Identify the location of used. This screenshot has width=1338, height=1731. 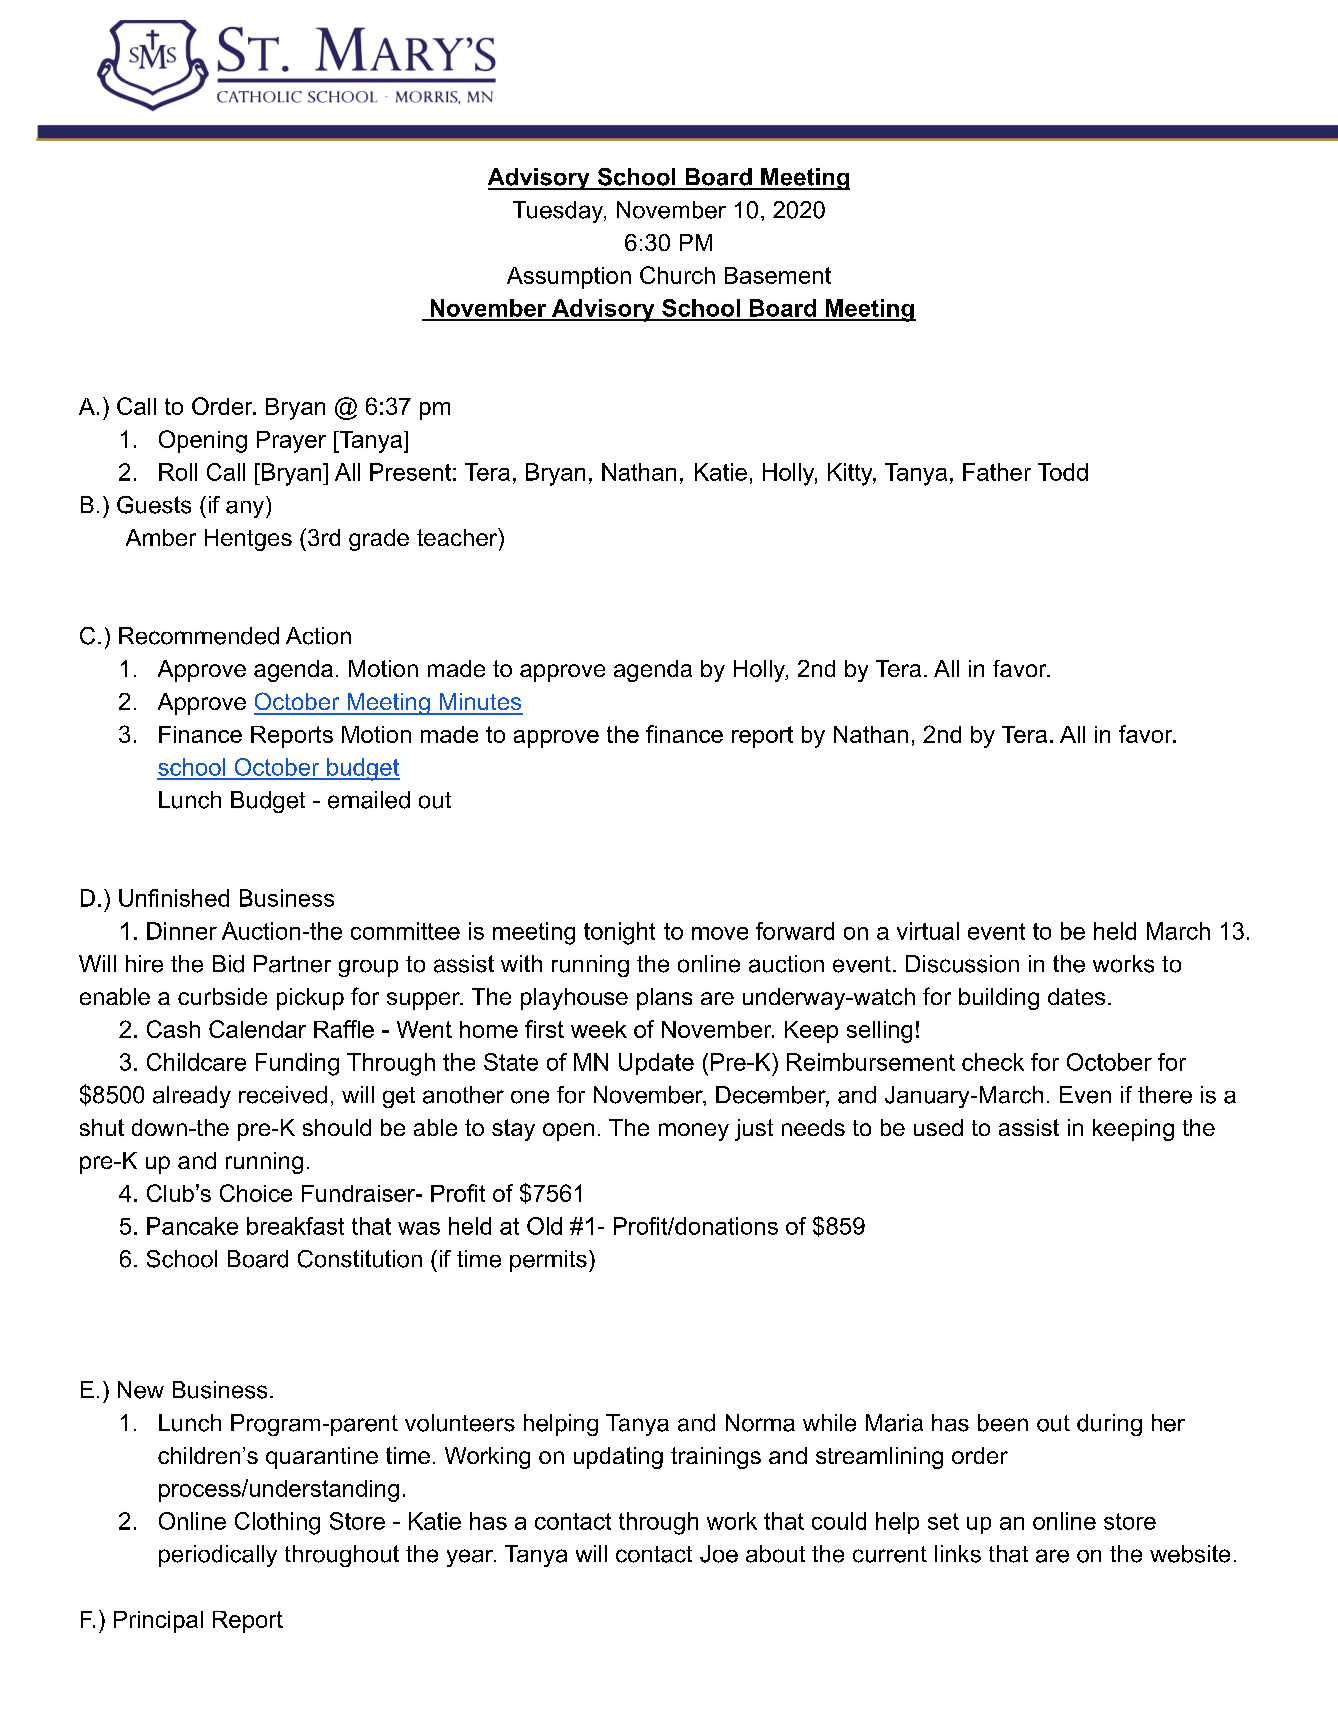
(938, 1127).
